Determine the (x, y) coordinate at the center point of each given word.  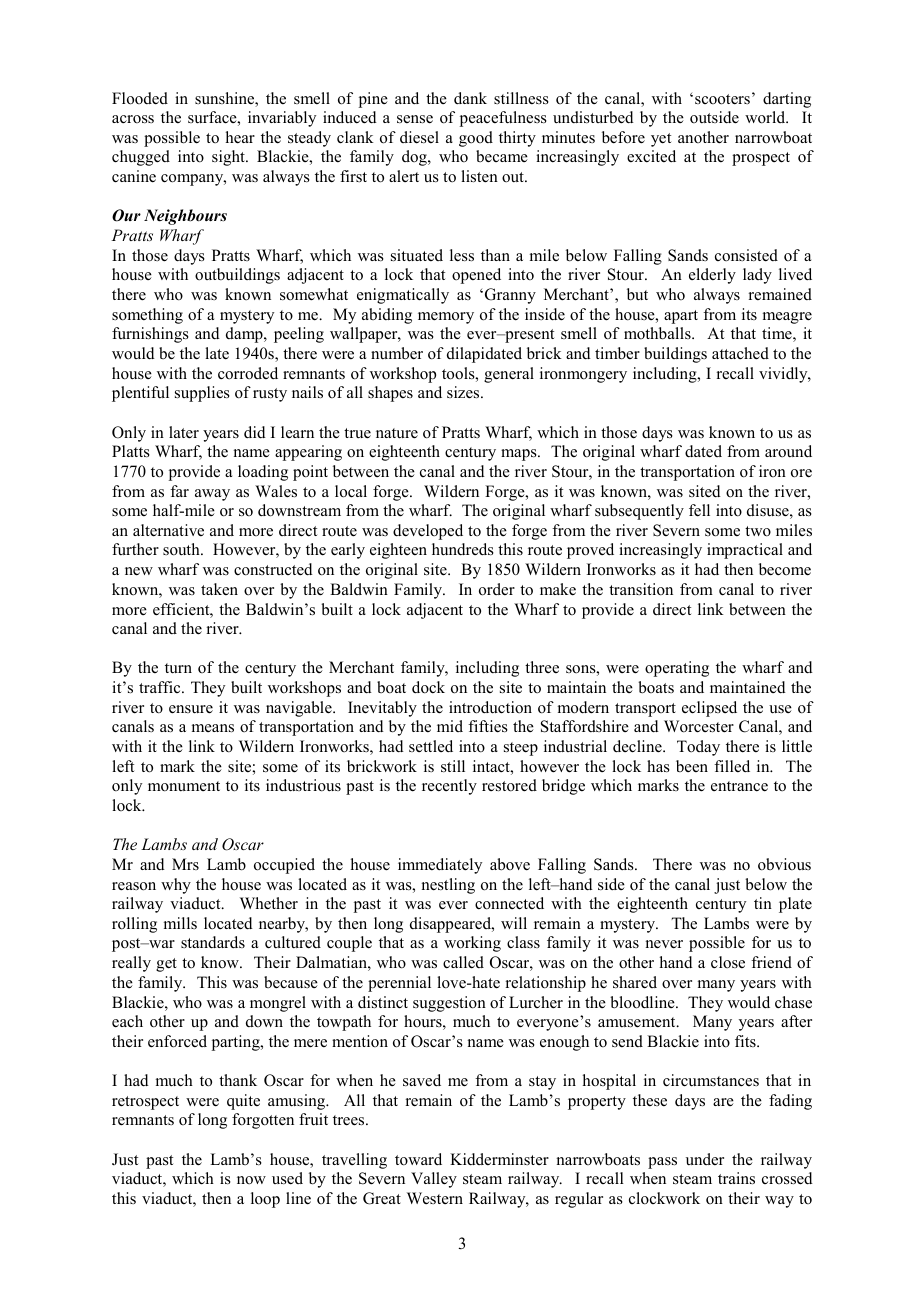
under (705, 1159)
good (476, 139)
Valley (434, 1180)
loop (265, 1200)
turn (178, 668)
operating (677, 669)
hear (240, 137)
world (766, 117)
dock (428, 687)
